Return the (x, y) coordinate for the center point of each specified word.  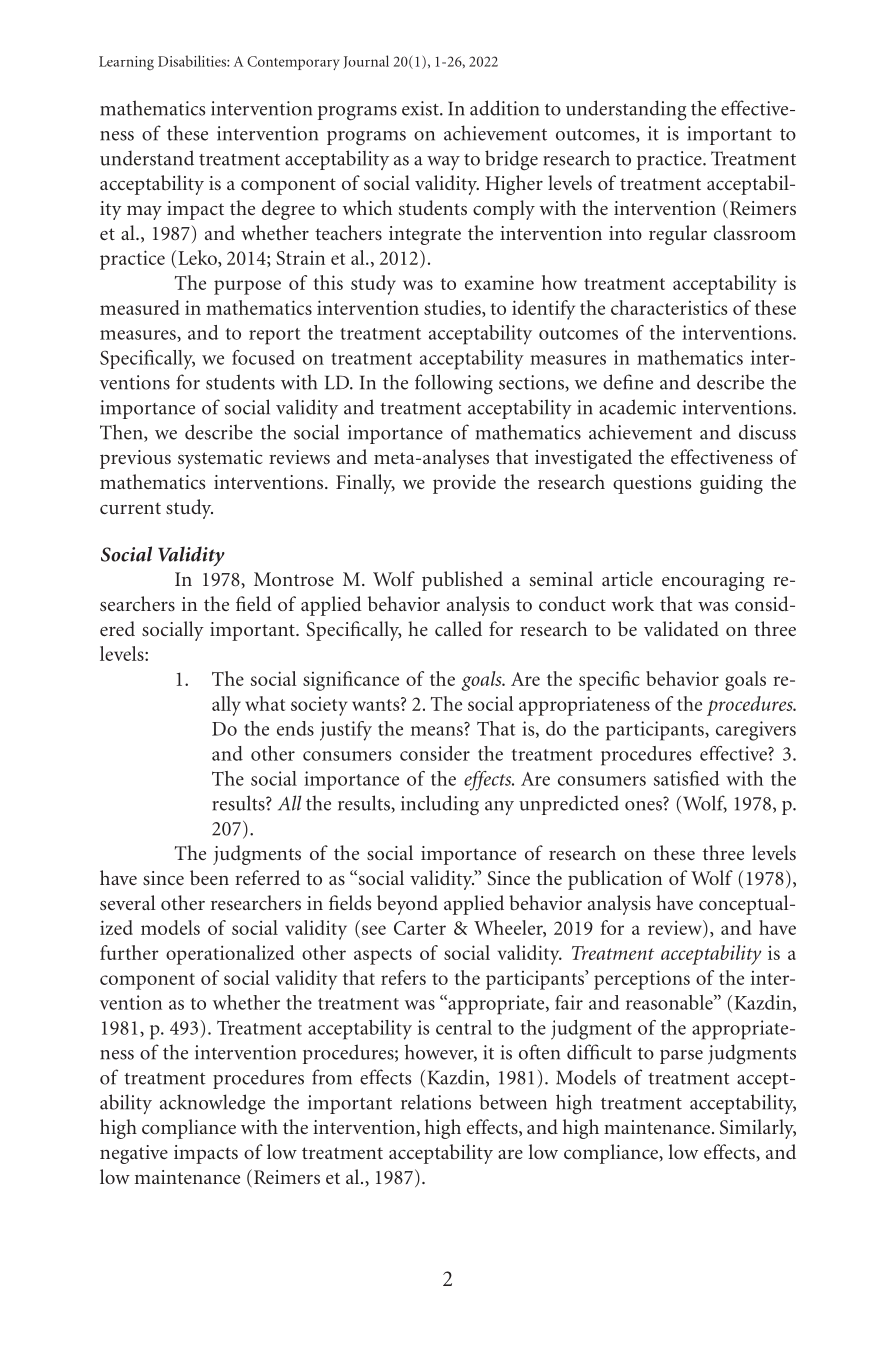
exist (421, 108)
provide (464, 484)
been (209, 877)
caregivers (756, 731)
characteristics (669, 307)
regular (678, 235)
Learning (126, 63)
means (437, 731)
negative (134, 1154)
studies (453, 308)
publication (615, 880)
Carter (420, 928)
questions (652, 484)
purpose (247, 287)
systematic (220, 459)
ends (295, 728)
